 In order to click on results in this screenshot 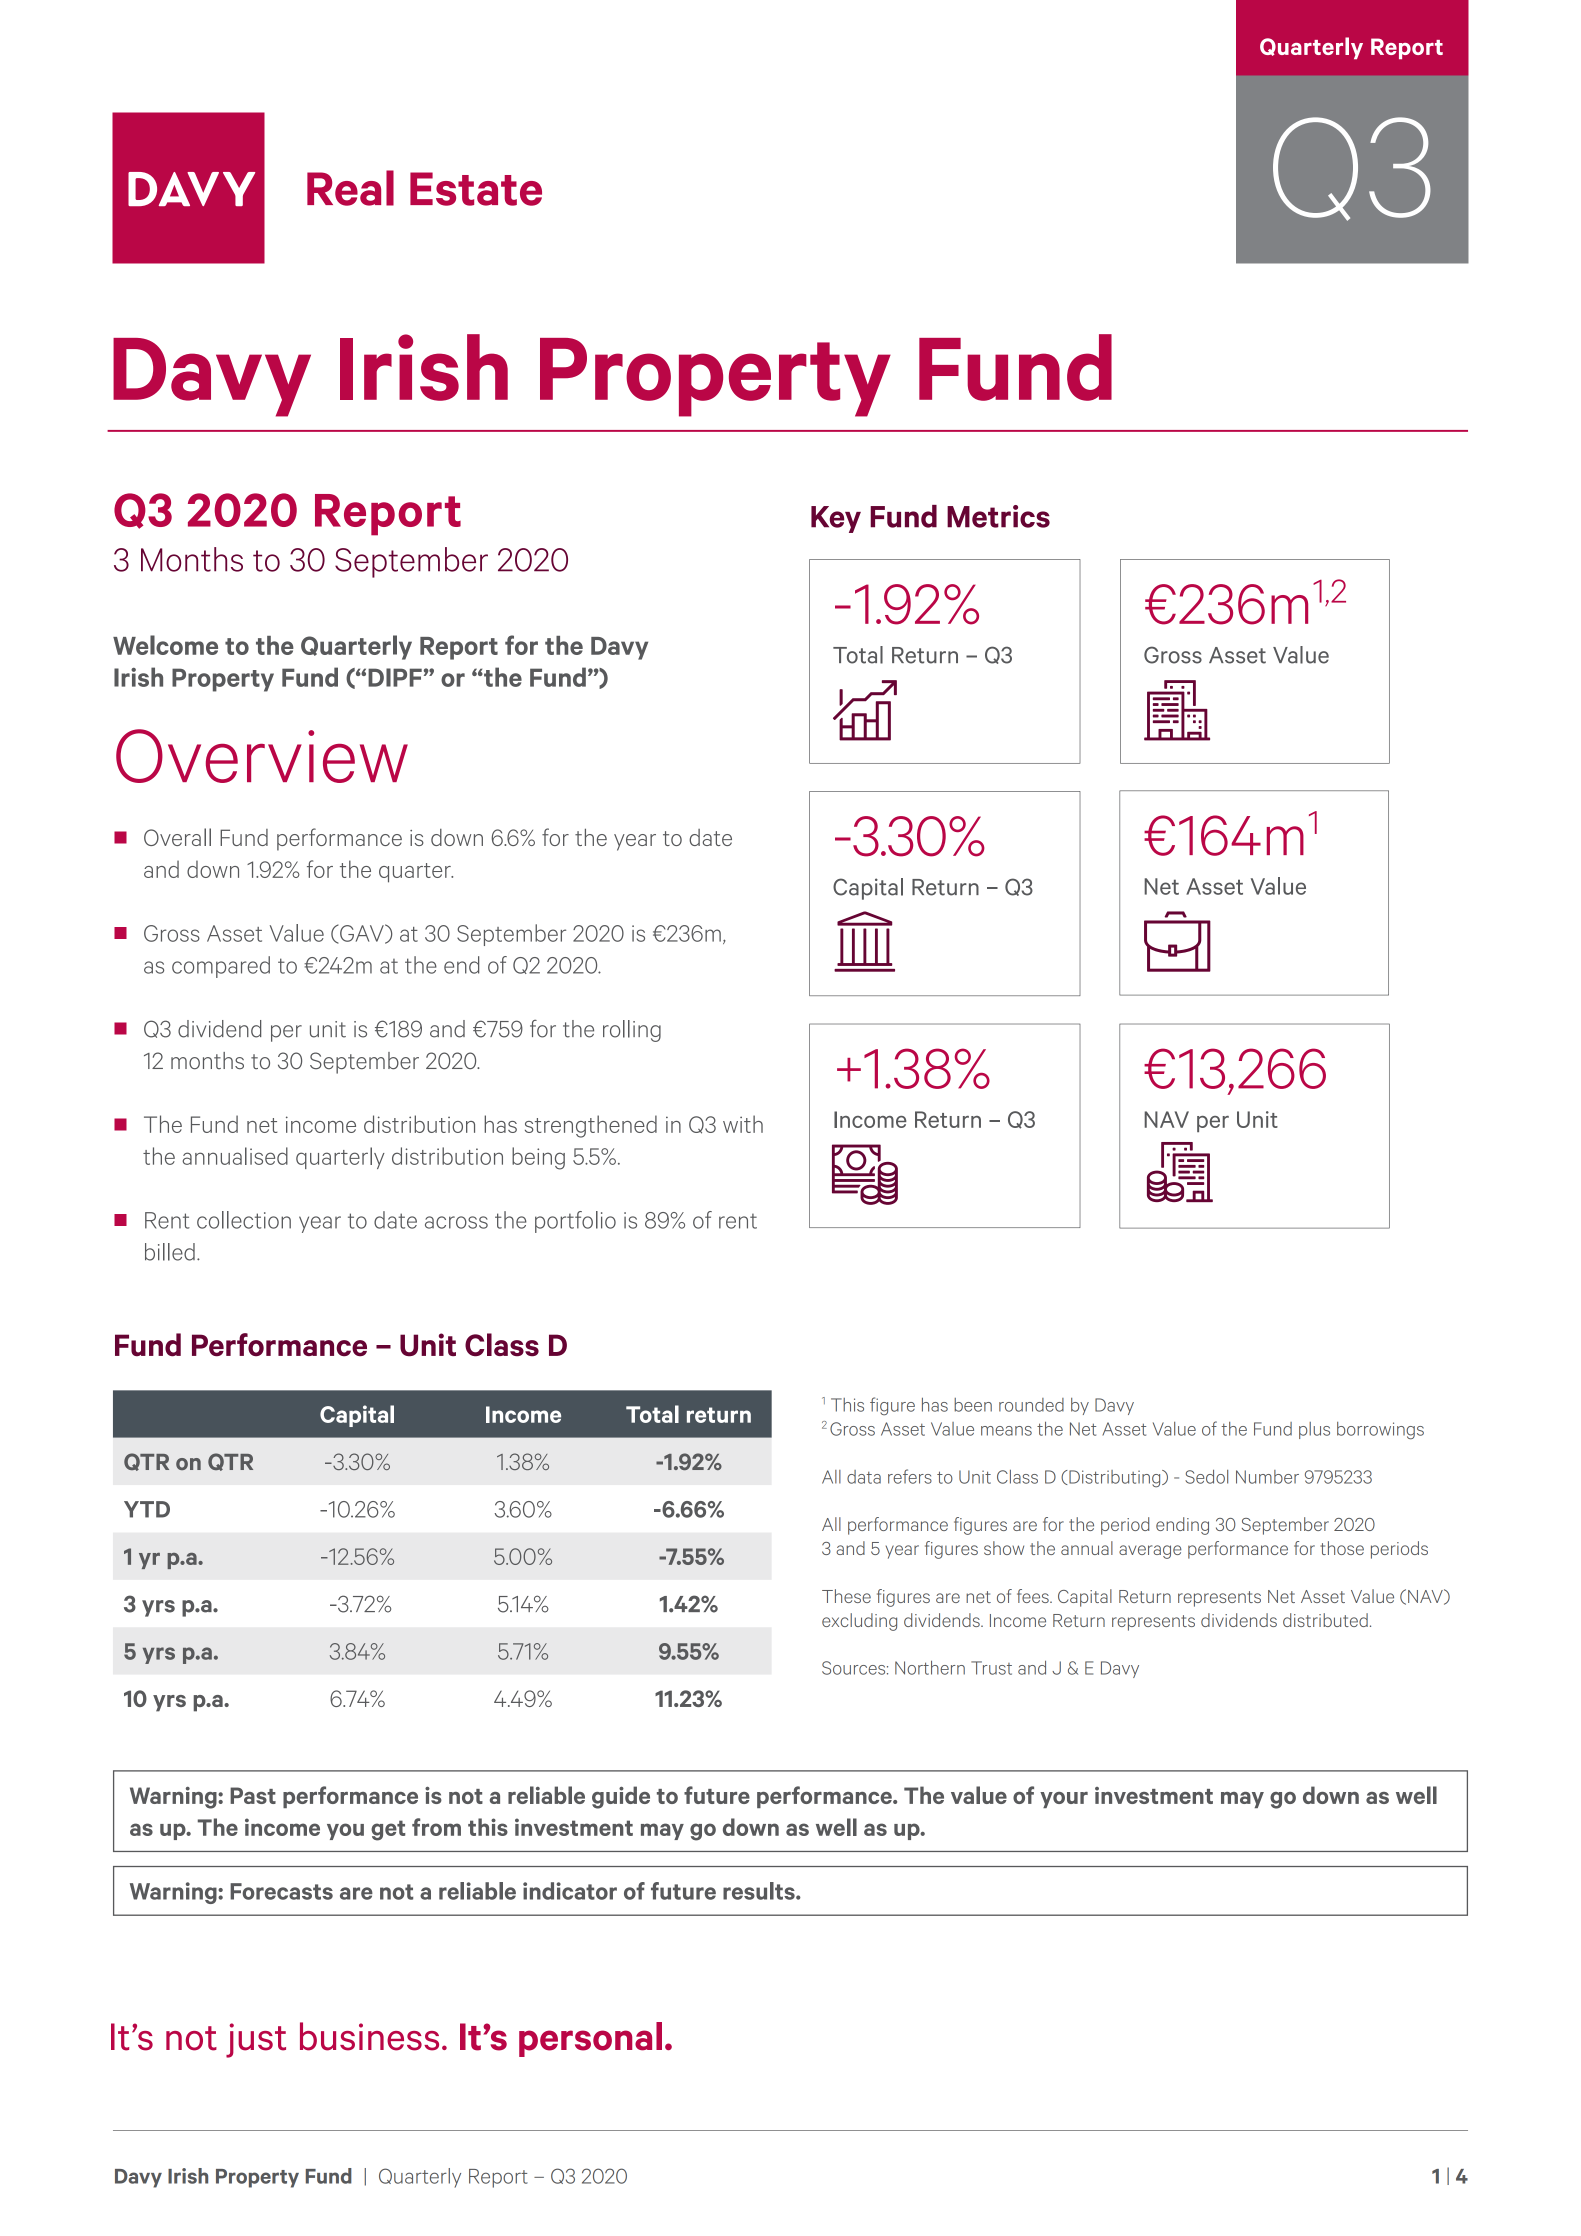, I will do `click(760, 1891)`.
